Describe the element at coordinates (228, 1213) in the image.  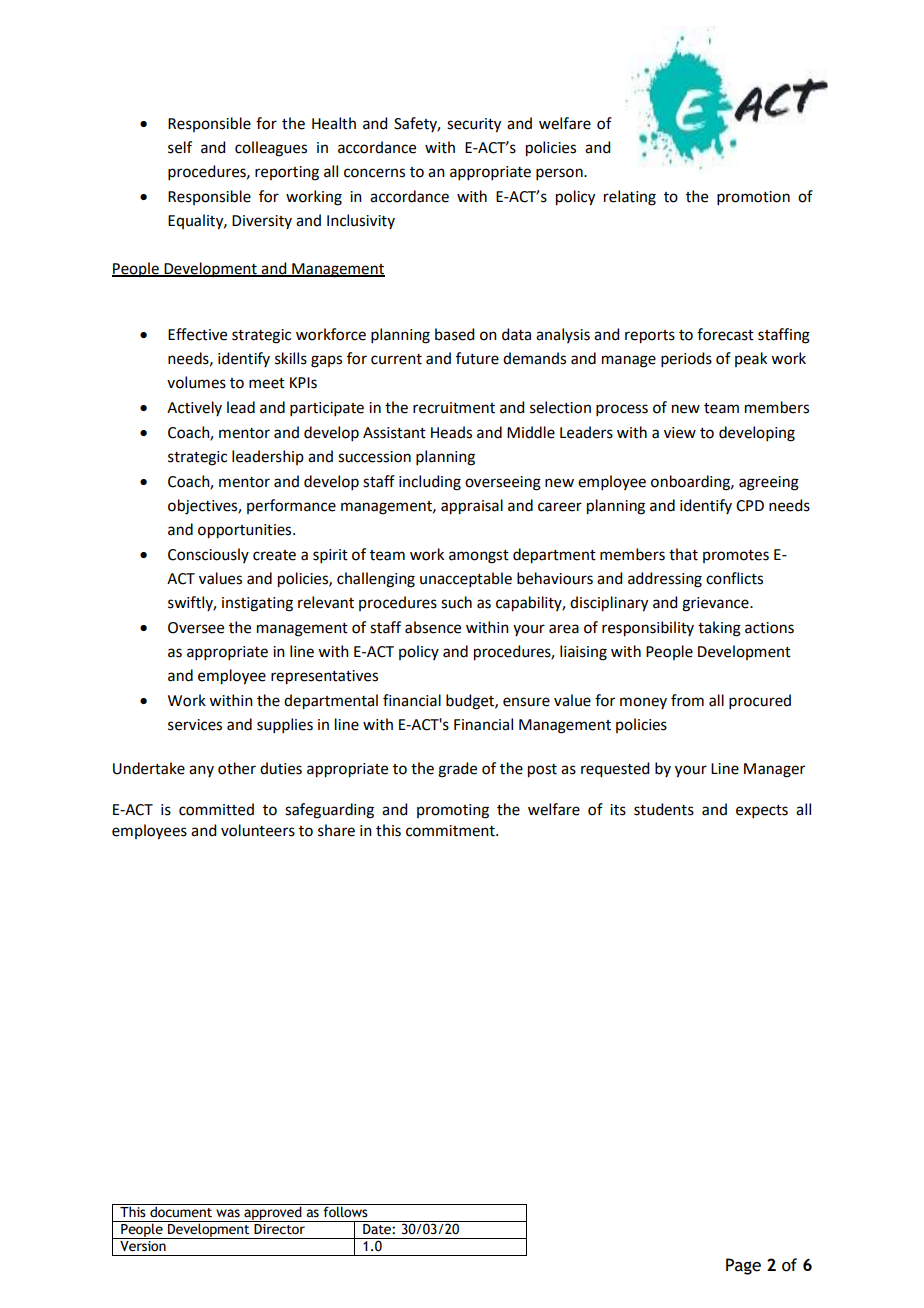
I see `was` at that location.
